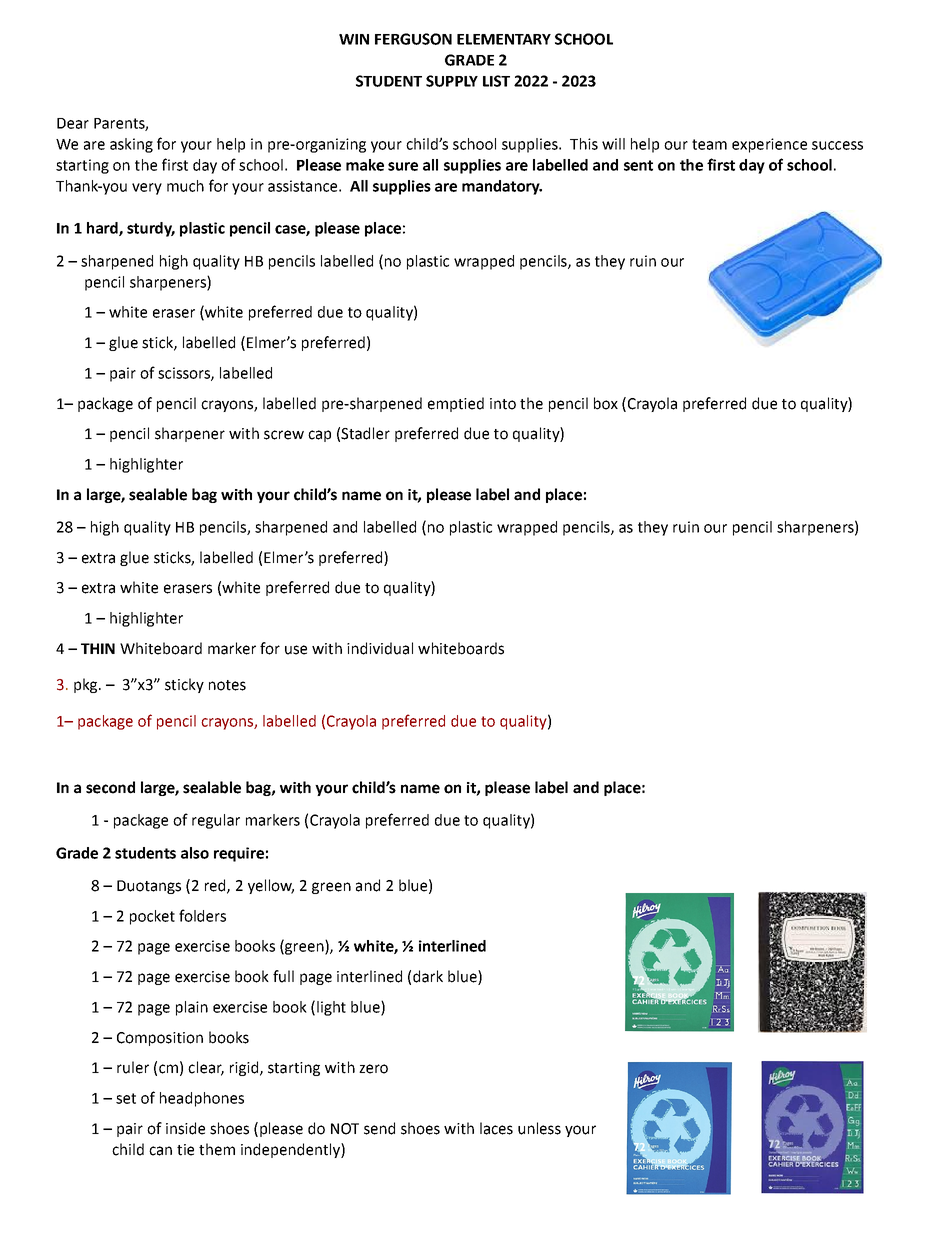  I want to click on dark, so click(428, 976).
